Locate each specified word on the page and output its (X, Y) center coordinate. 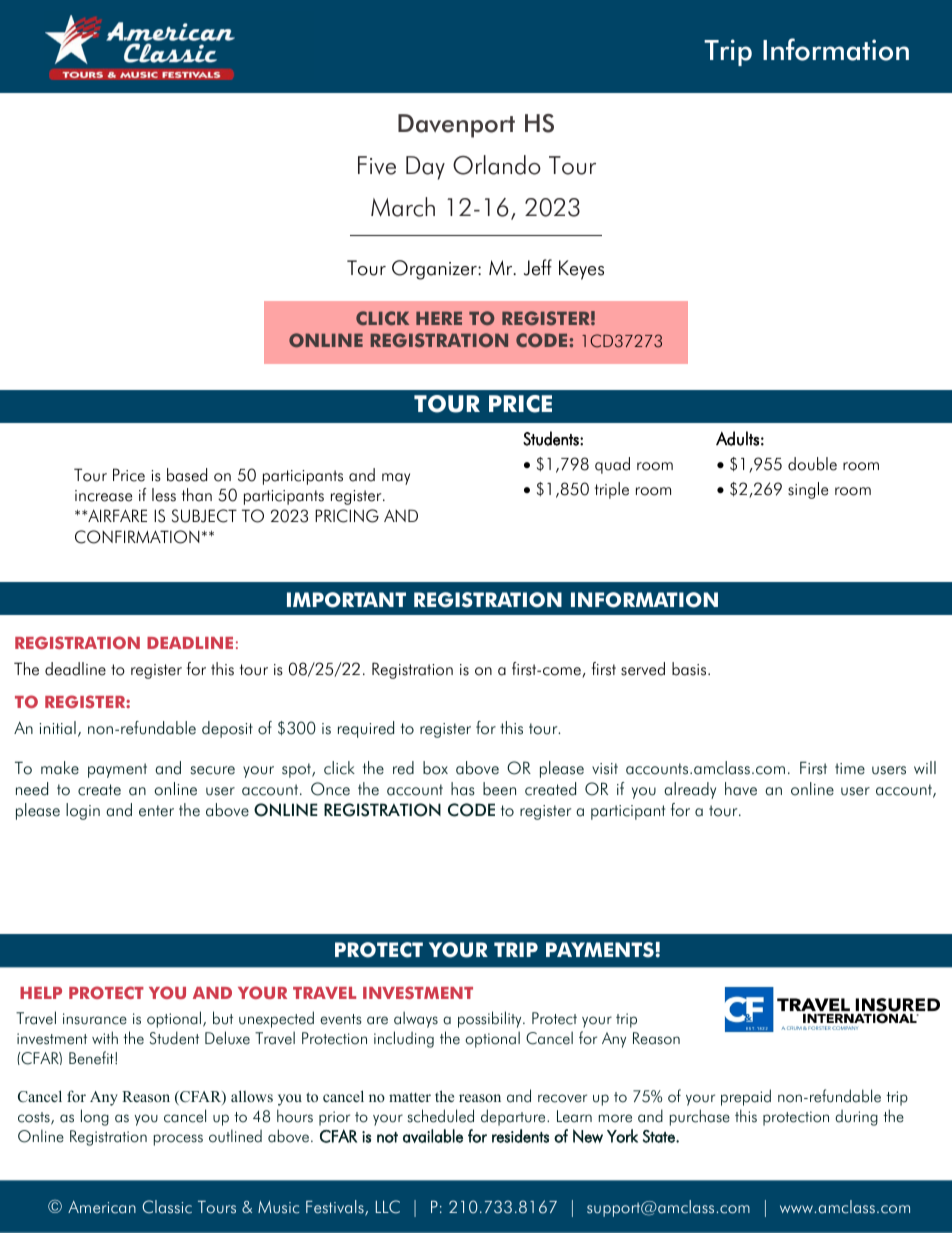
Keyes (581, 270)
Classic (167, 1207)
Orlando (497, 165)
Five (377, 165)
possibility (491, 1019)
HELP (41, 993)
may (396, 479)
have (741, 789)
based (187, 475)
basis (690, 669)
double (812, 464)
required (366, 729)
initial (58, 728)
